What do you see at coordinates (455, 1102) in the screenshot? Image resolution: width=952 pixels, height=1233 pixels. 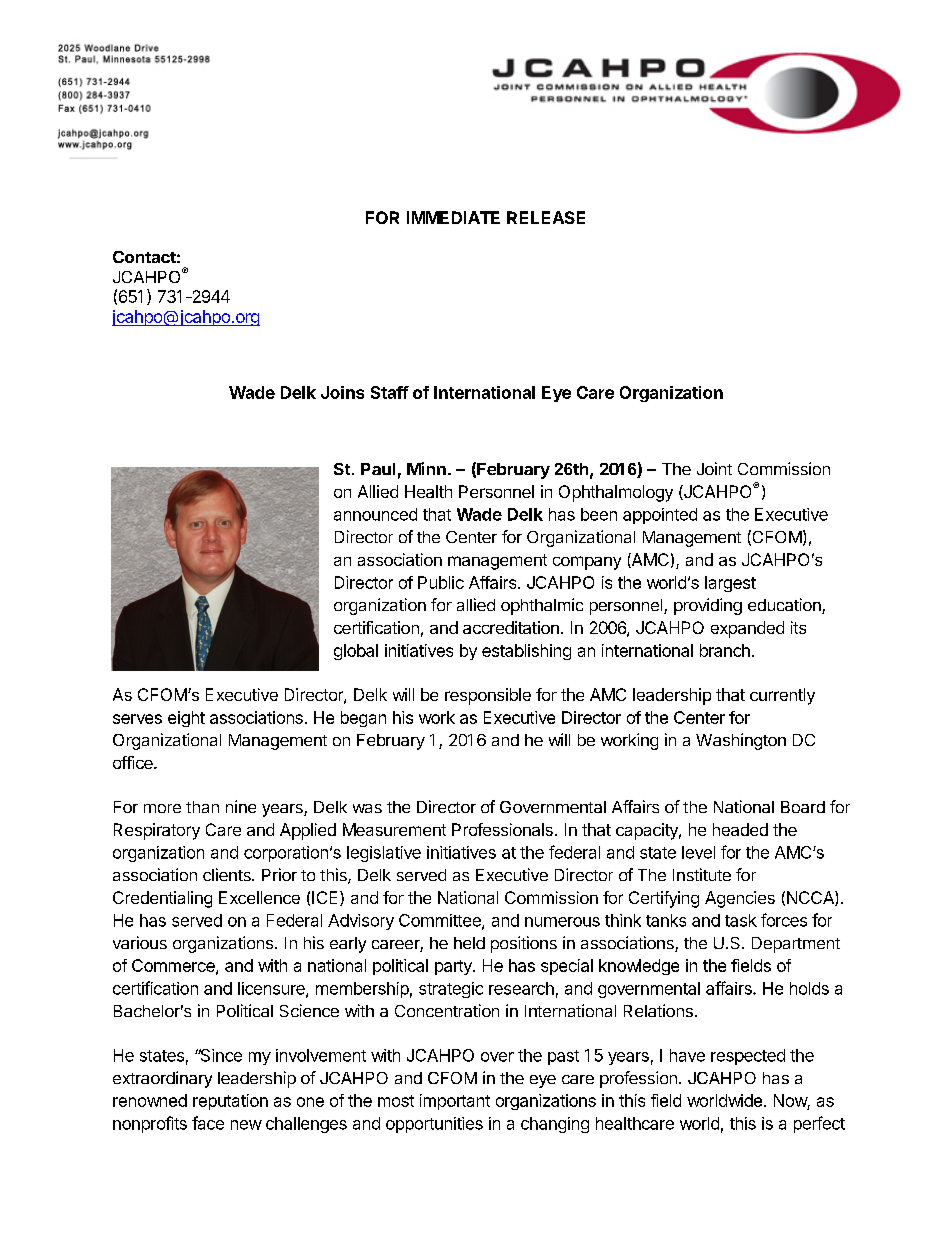 I see `important` at bounding box center [455, 1102].
